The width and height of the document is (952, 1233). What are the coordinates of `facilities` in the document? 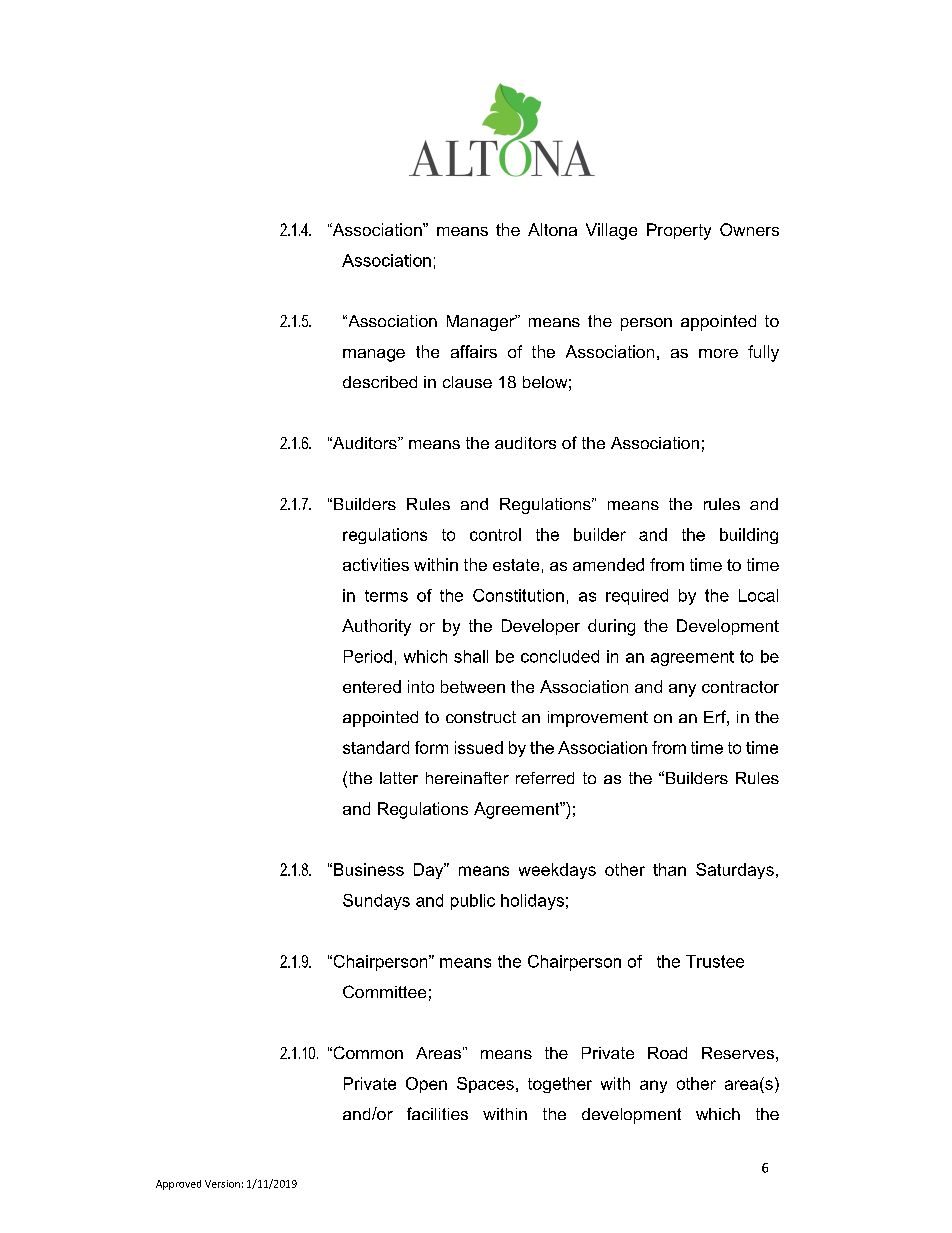 It's located at (437, 1113).
